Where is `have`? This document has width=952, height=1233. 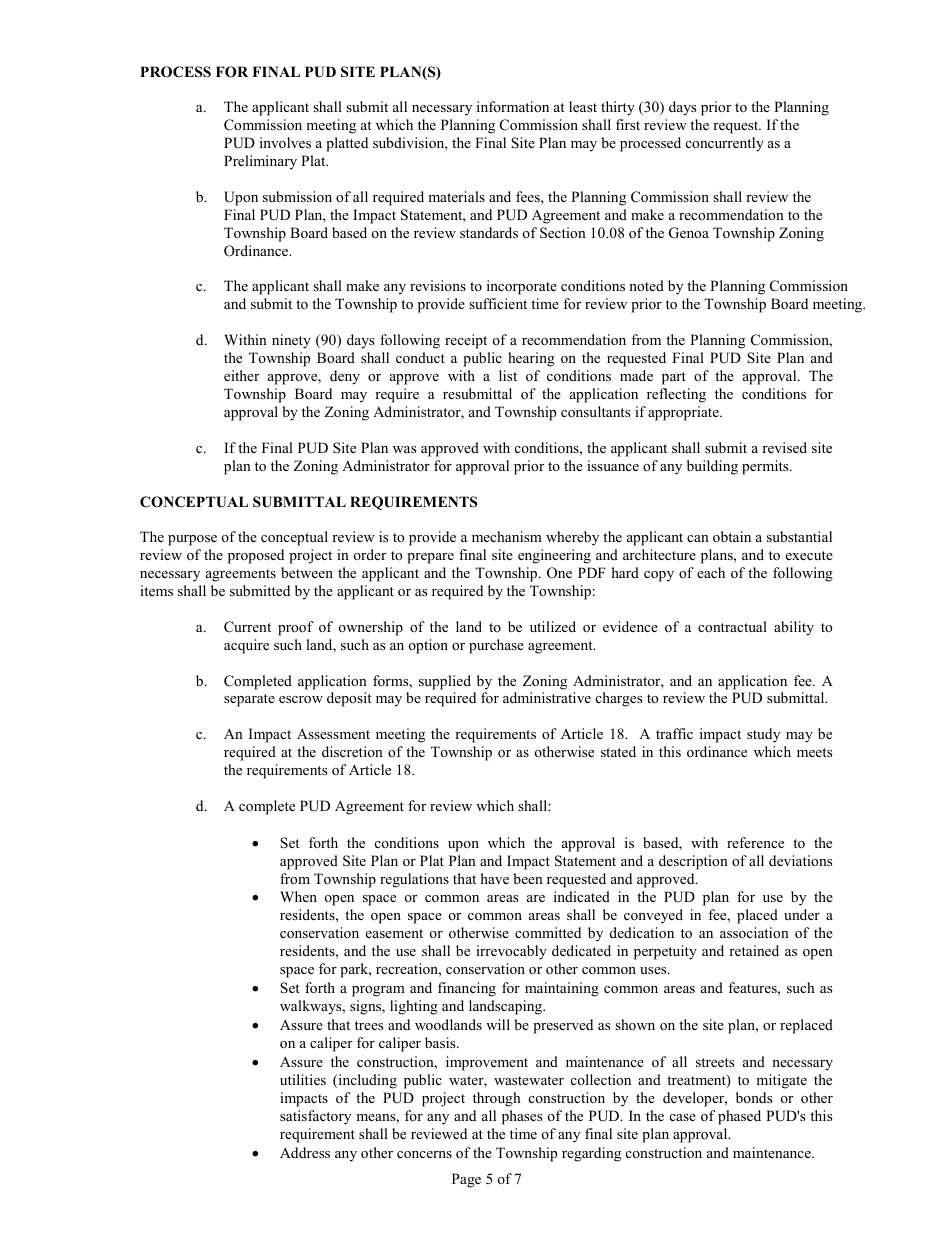 have is located at coordinates (495, 878).
